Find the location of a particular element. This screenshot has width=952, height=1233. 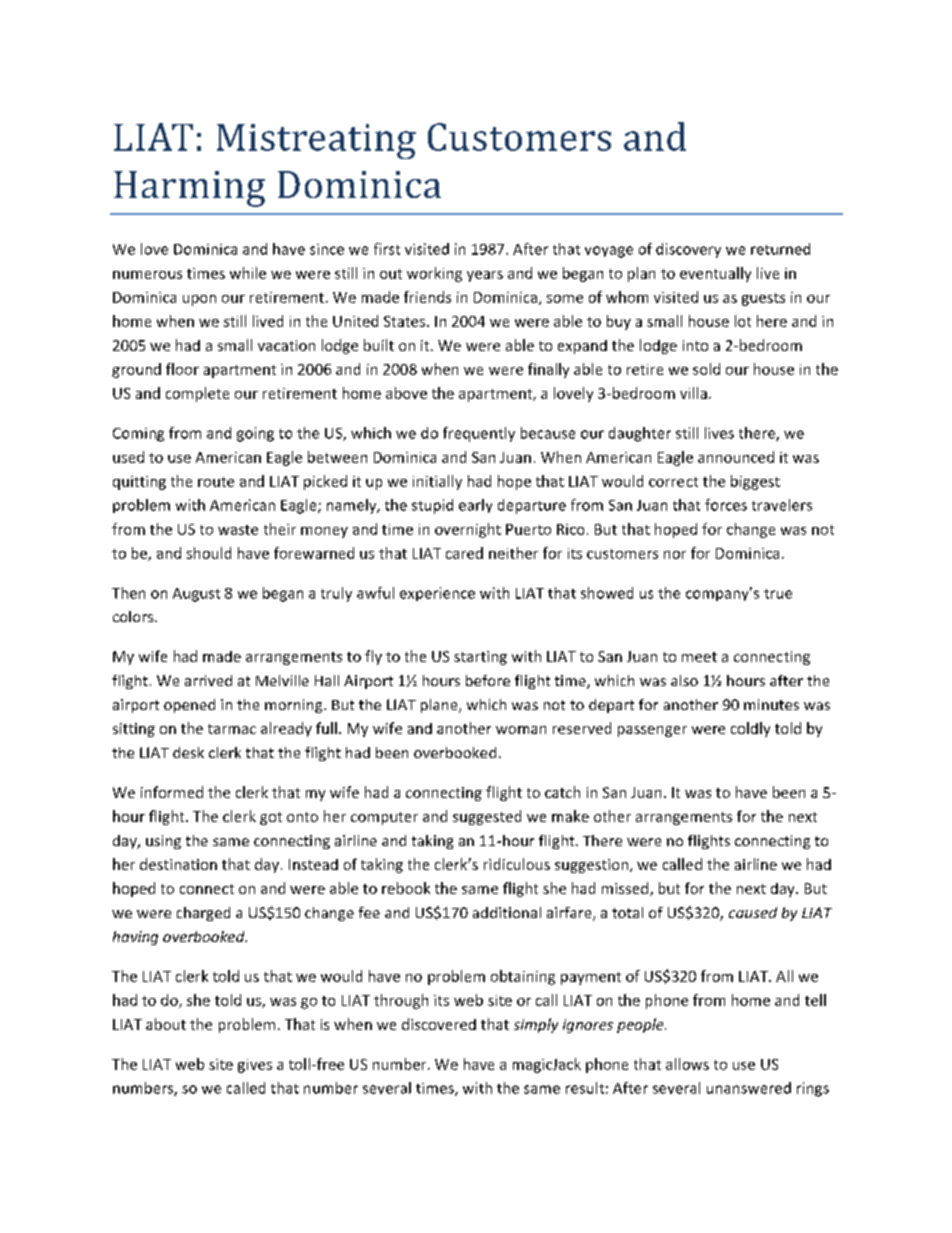

announced is located at coordinates (736, 457).
